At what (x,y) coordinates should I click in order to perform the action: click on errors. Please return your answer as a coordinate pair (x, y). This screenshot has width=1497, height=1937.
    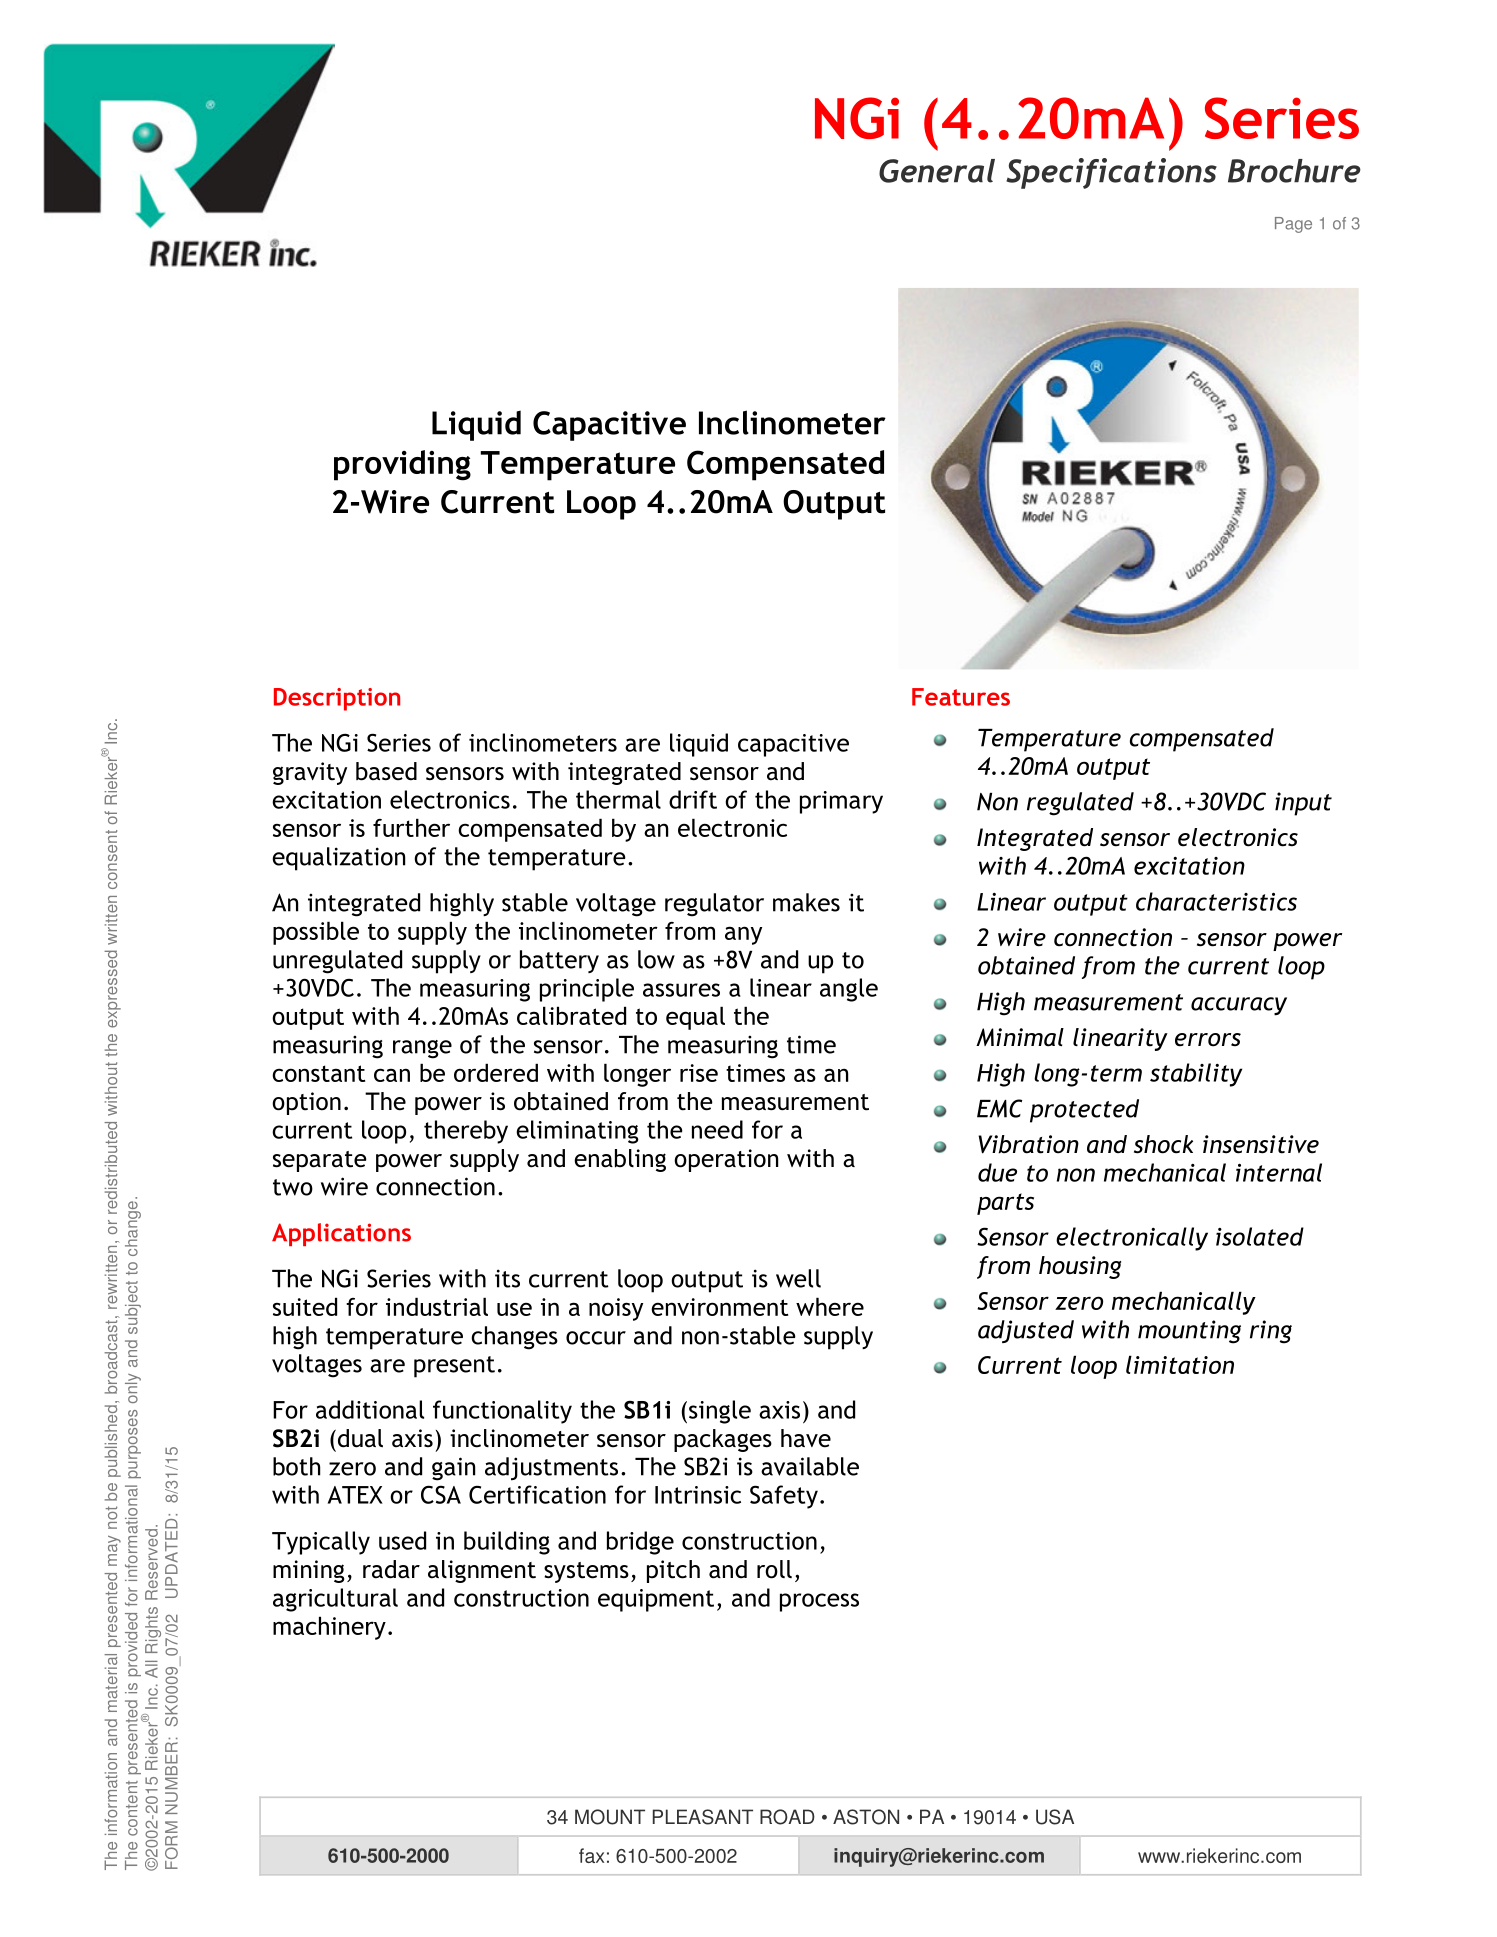
    Looking at the image, I should click on (1208, 1040).
